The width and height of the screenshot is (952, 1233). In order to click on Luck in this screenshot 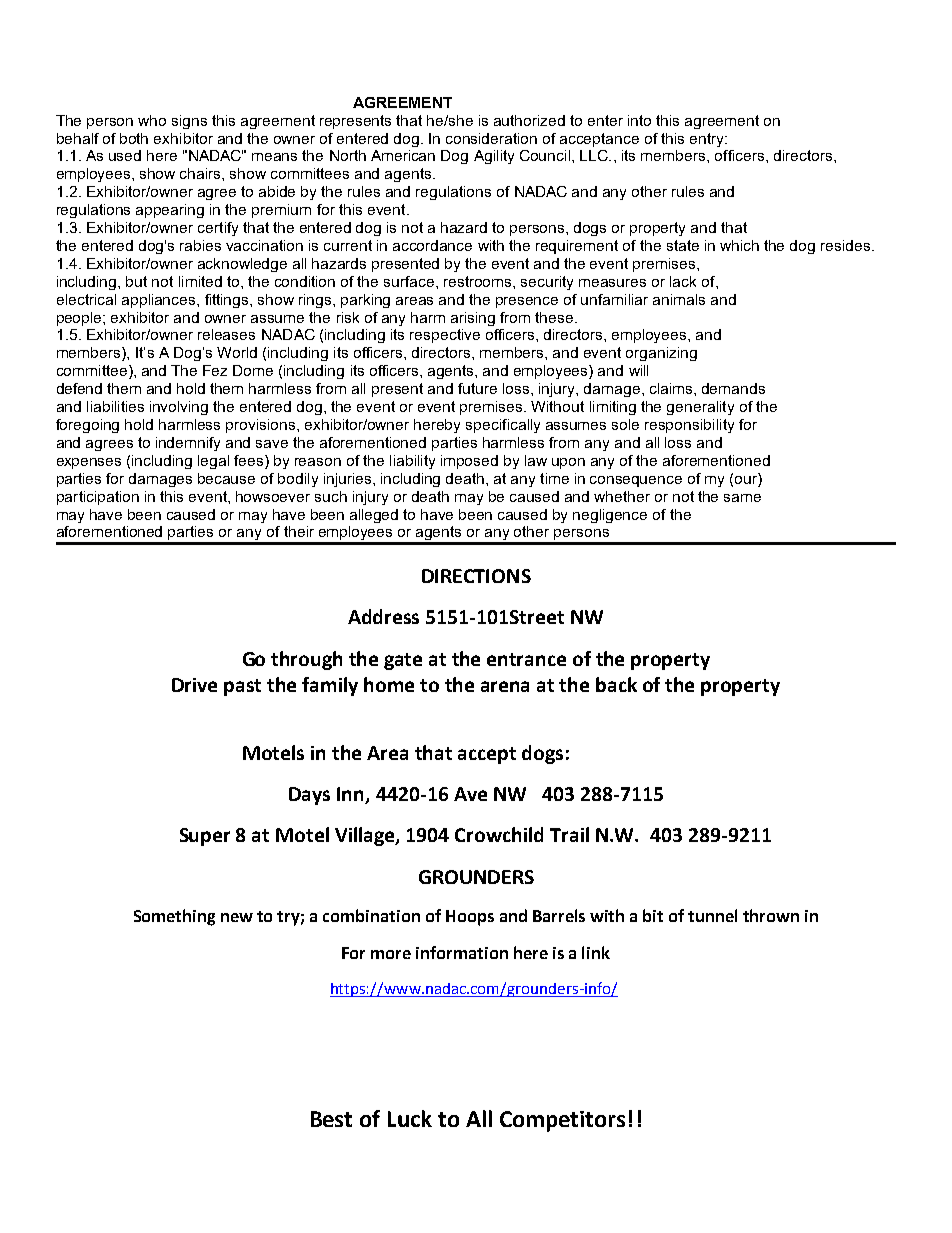, I will do `click(410, 1118)`.
